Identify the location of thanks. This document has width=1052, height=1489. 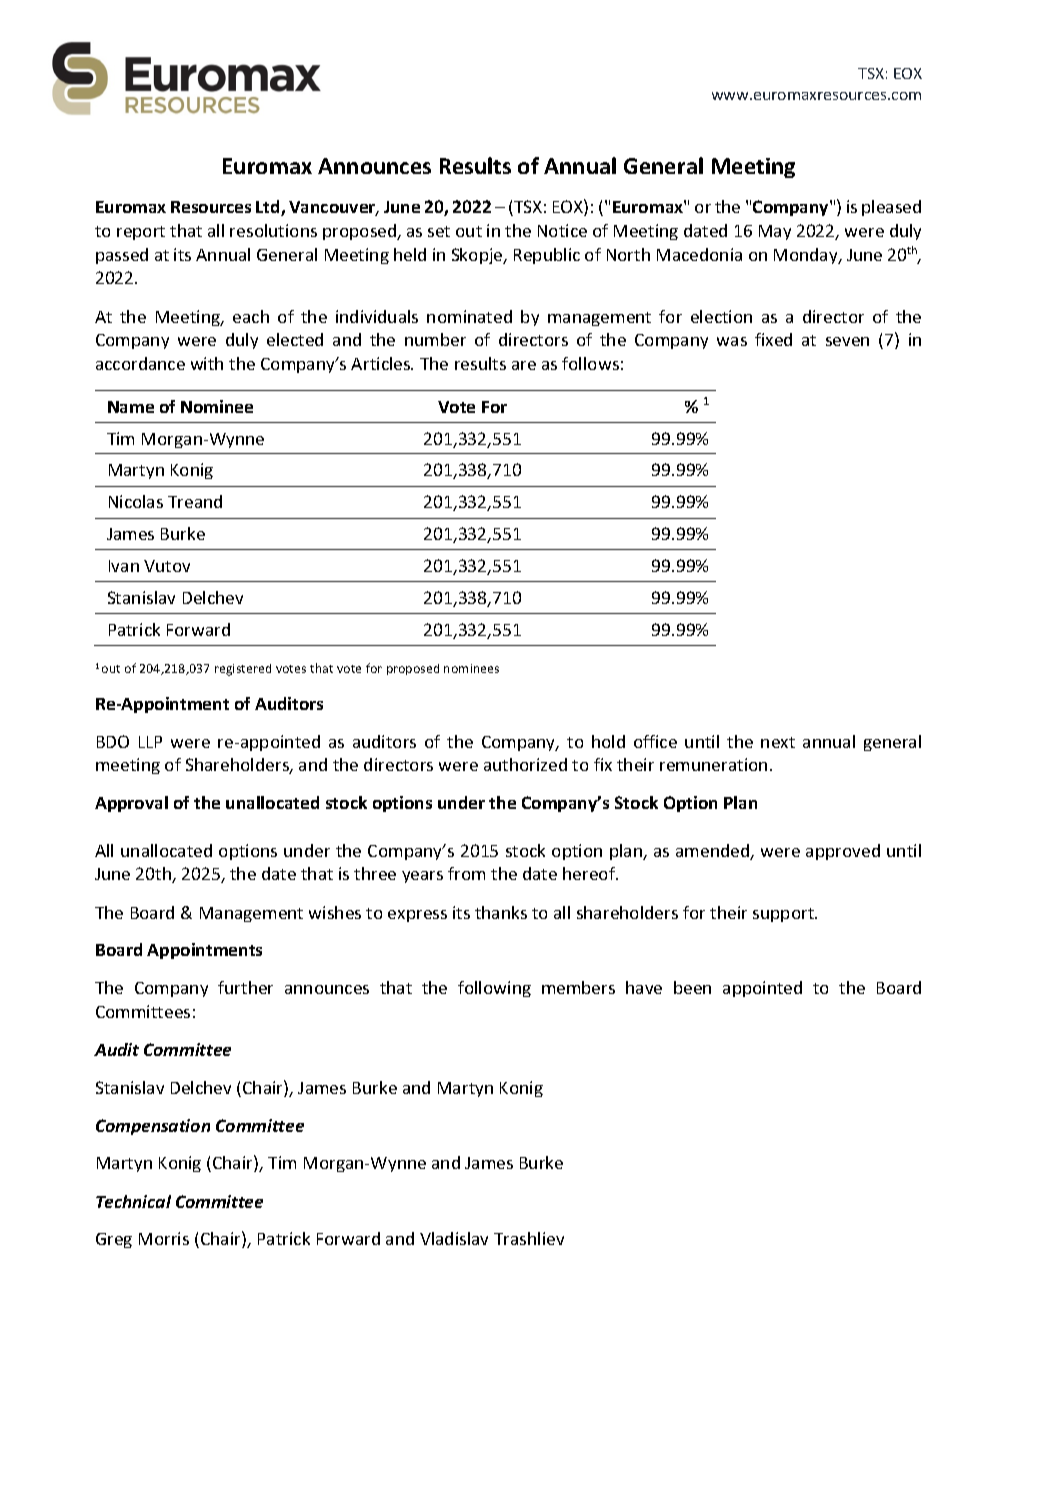
(501, 912).
